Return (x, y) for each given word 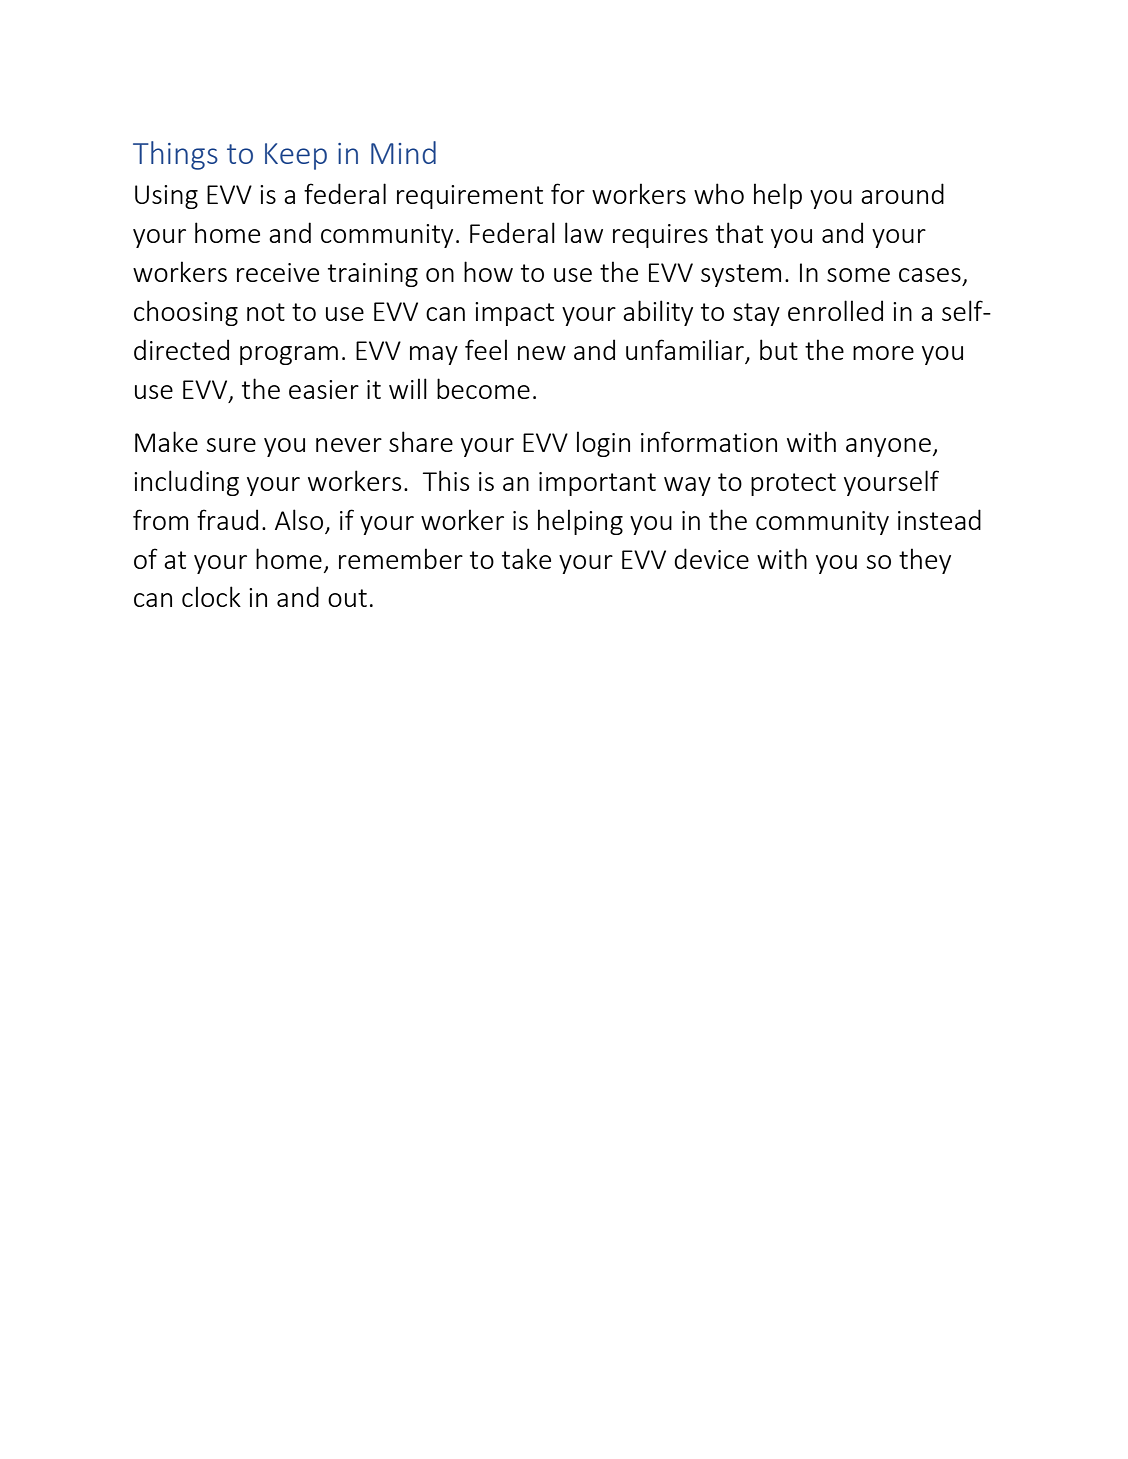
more (883, 353)
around (902, 193)
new (542, 353)
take (526, 558)
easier (324, 389)
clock (211, 596)
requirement (470, 197)
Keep (296, 156)
